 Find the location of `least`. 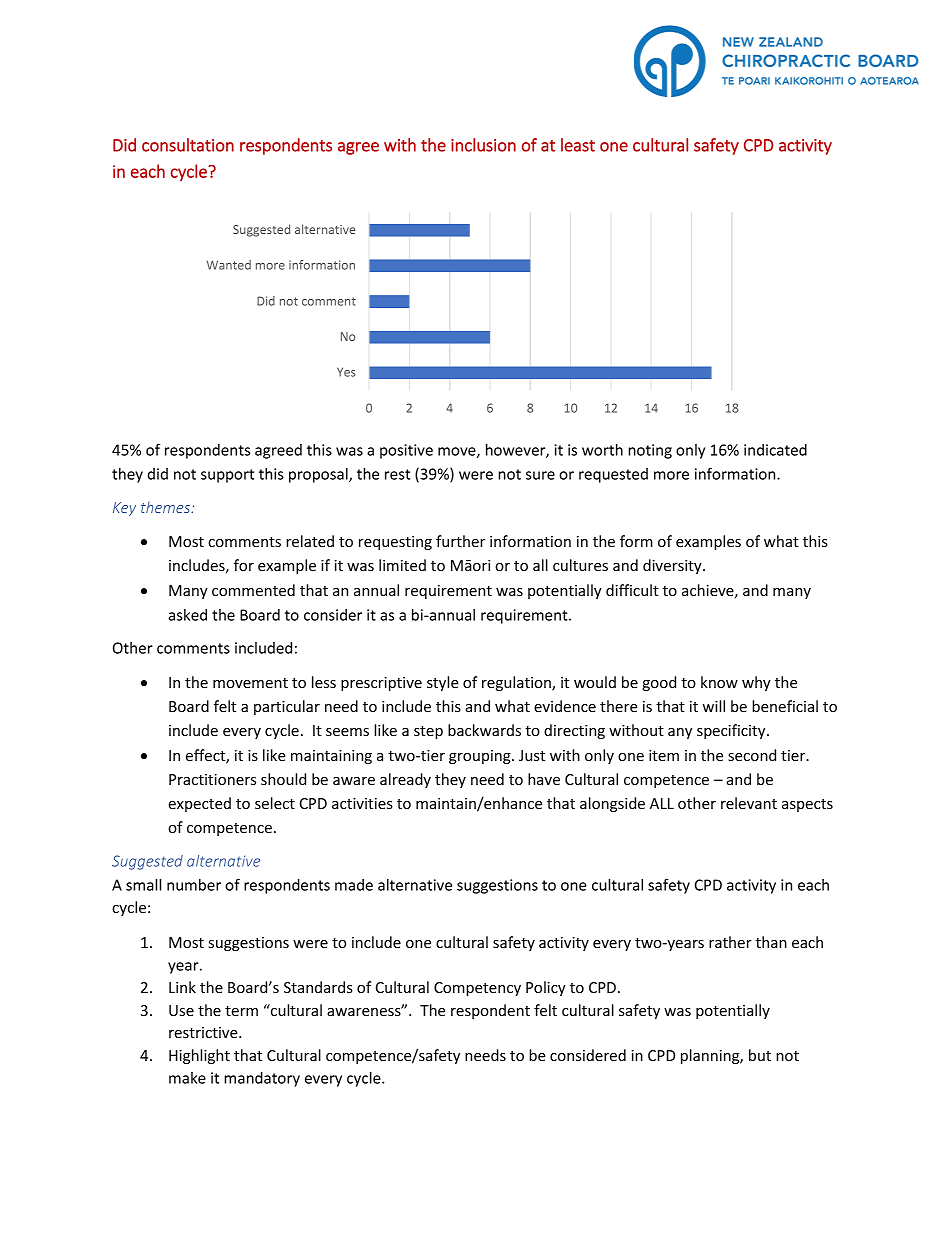

least is located at coordinates (578, 145).
